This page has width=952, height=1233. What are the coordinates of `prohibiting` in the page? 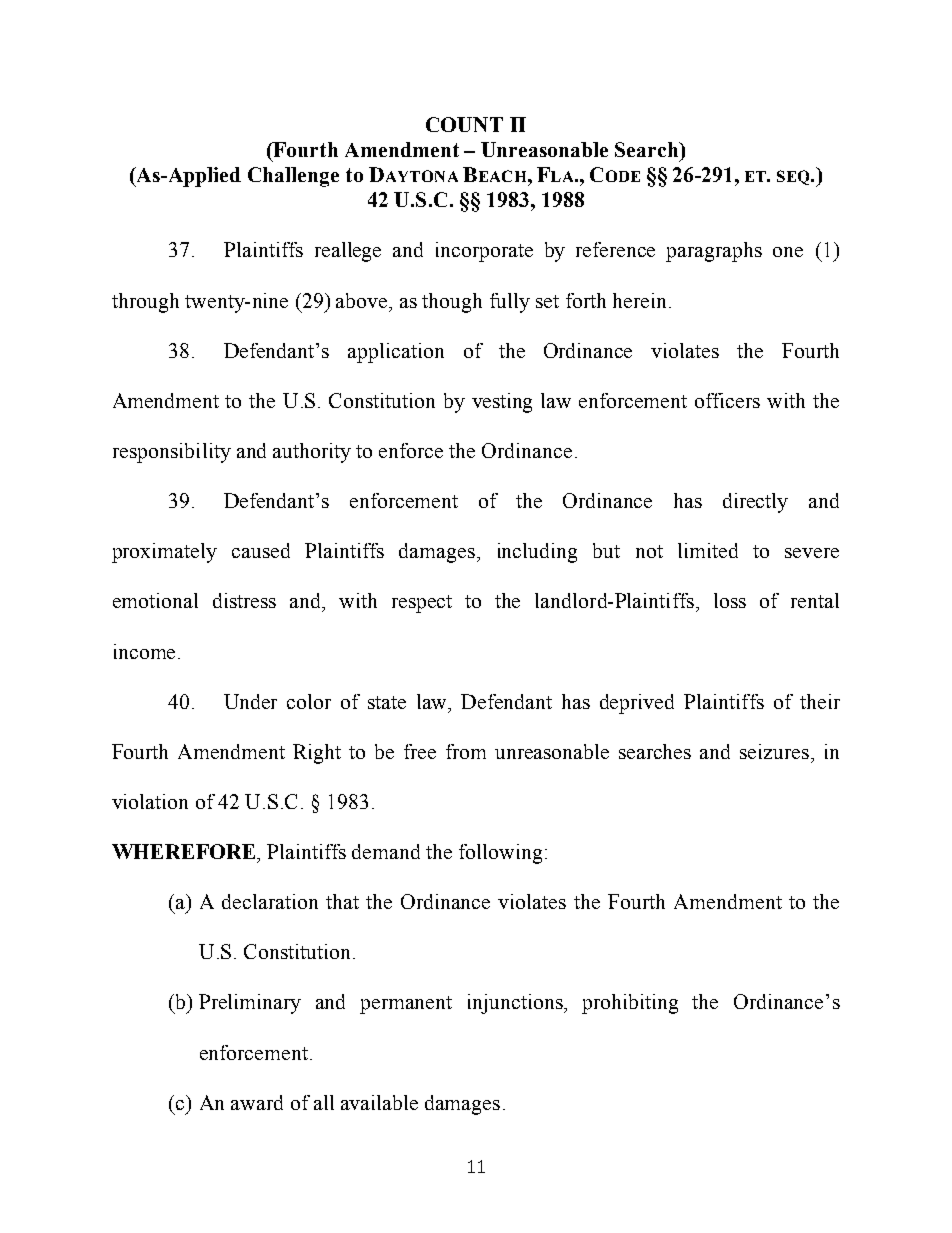 It's located at (630, 1004).
